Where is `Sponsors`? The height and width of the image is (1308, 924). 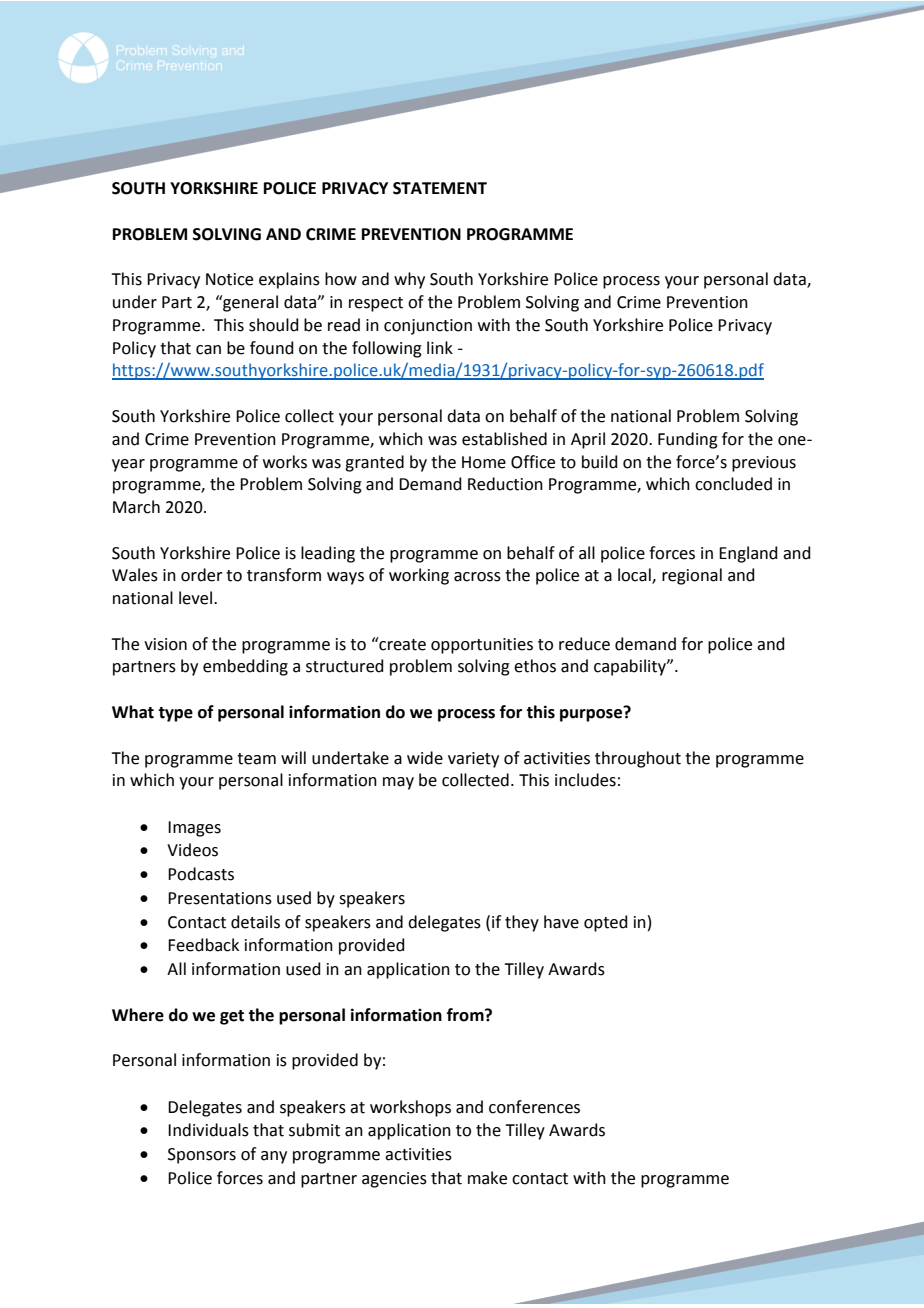 Sponsors is located at coordinates (202, 1156).
